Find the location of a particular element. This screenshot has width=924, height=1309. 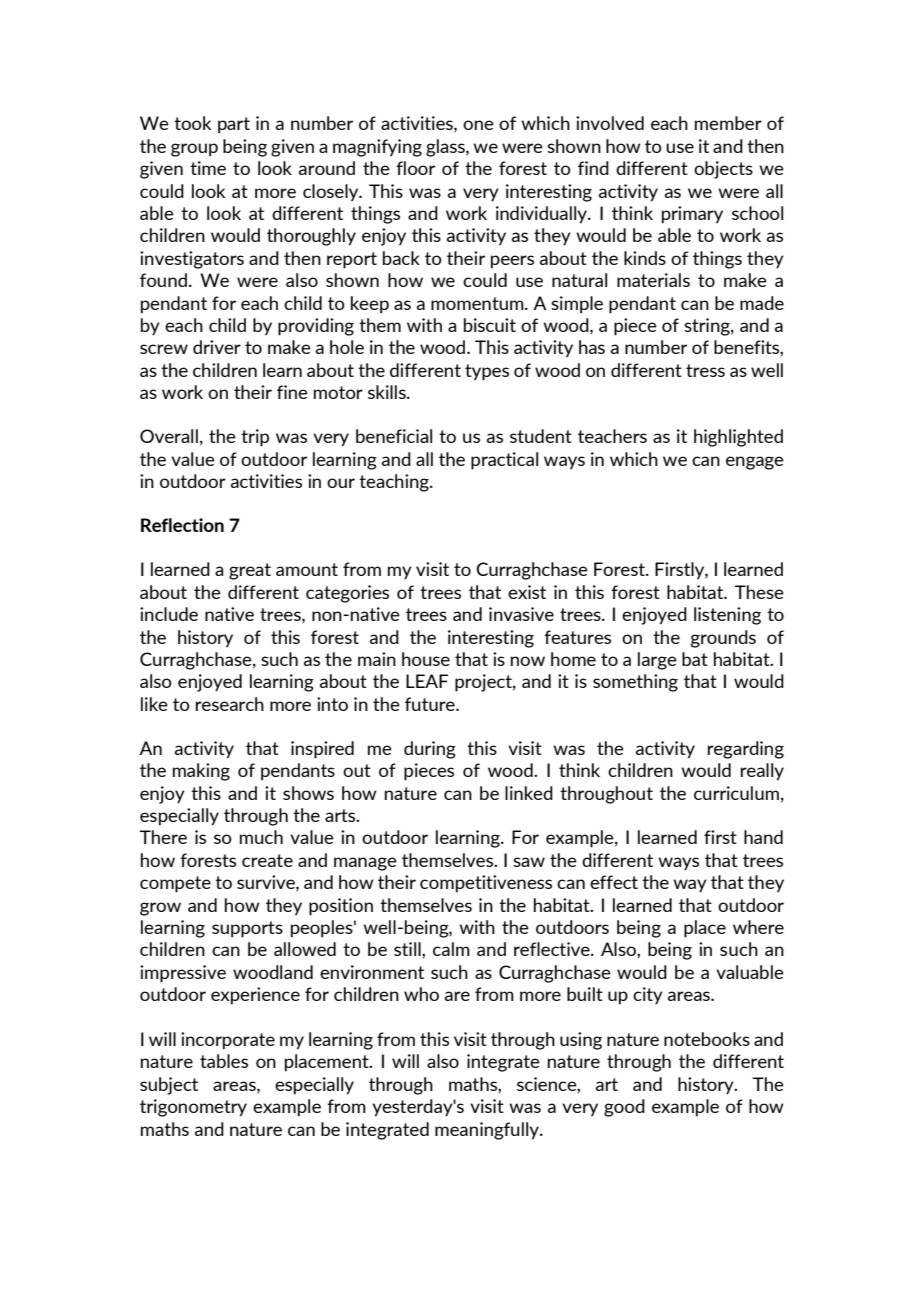

grounds is located at coordinates (723, 639).
